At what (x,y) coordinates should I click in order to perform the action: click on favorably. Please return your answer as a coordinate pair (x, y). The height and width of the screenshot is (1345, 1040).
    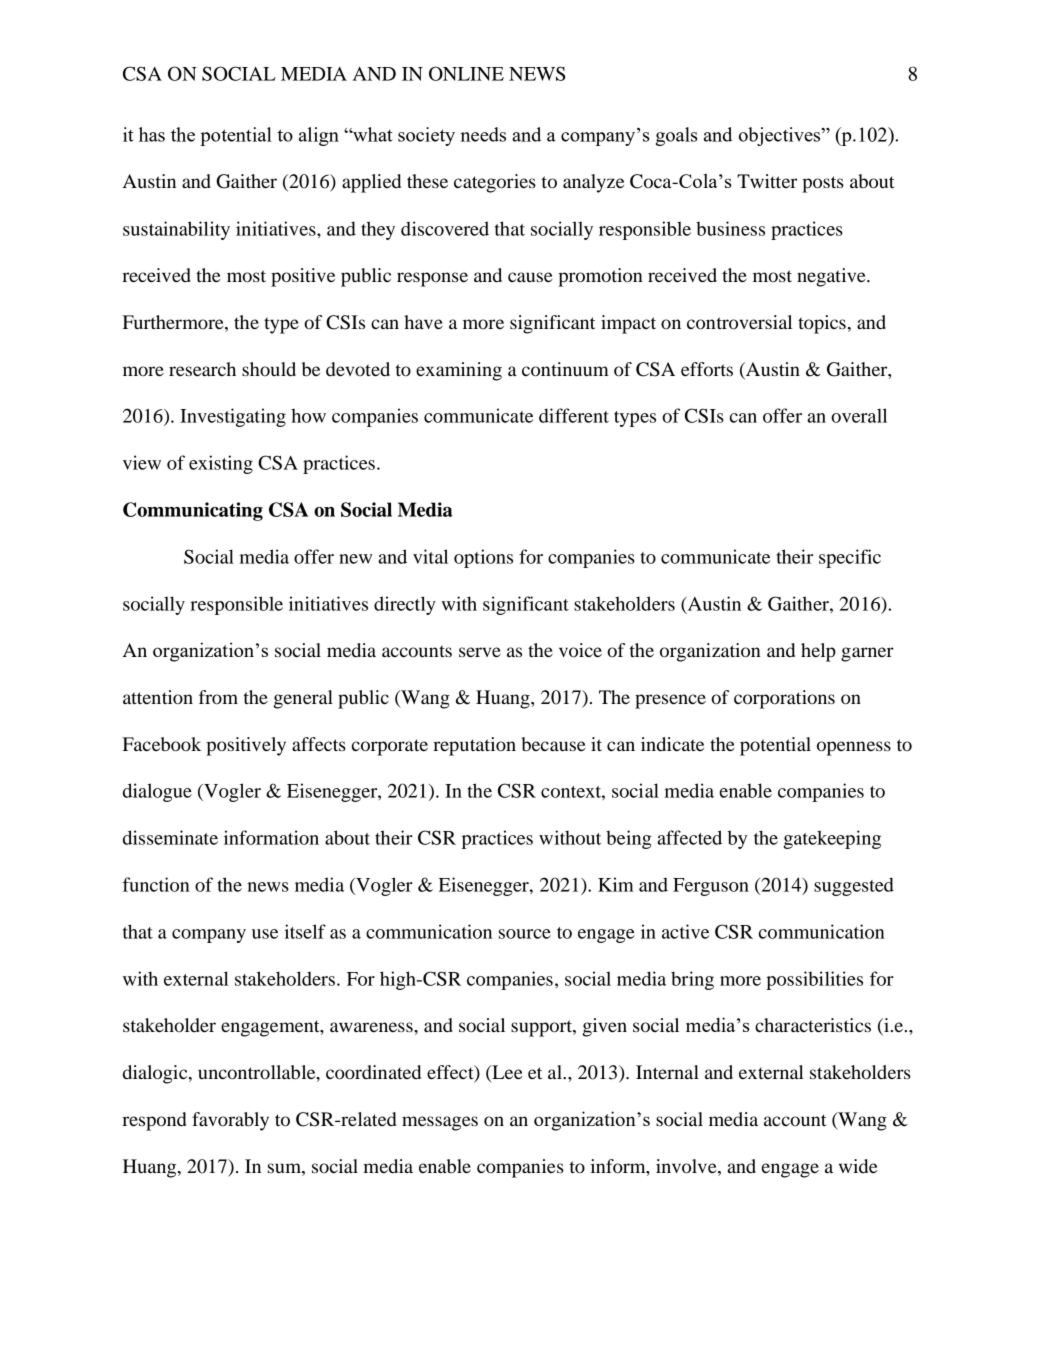
    Looking at the image, I should click on (230, 1121).
